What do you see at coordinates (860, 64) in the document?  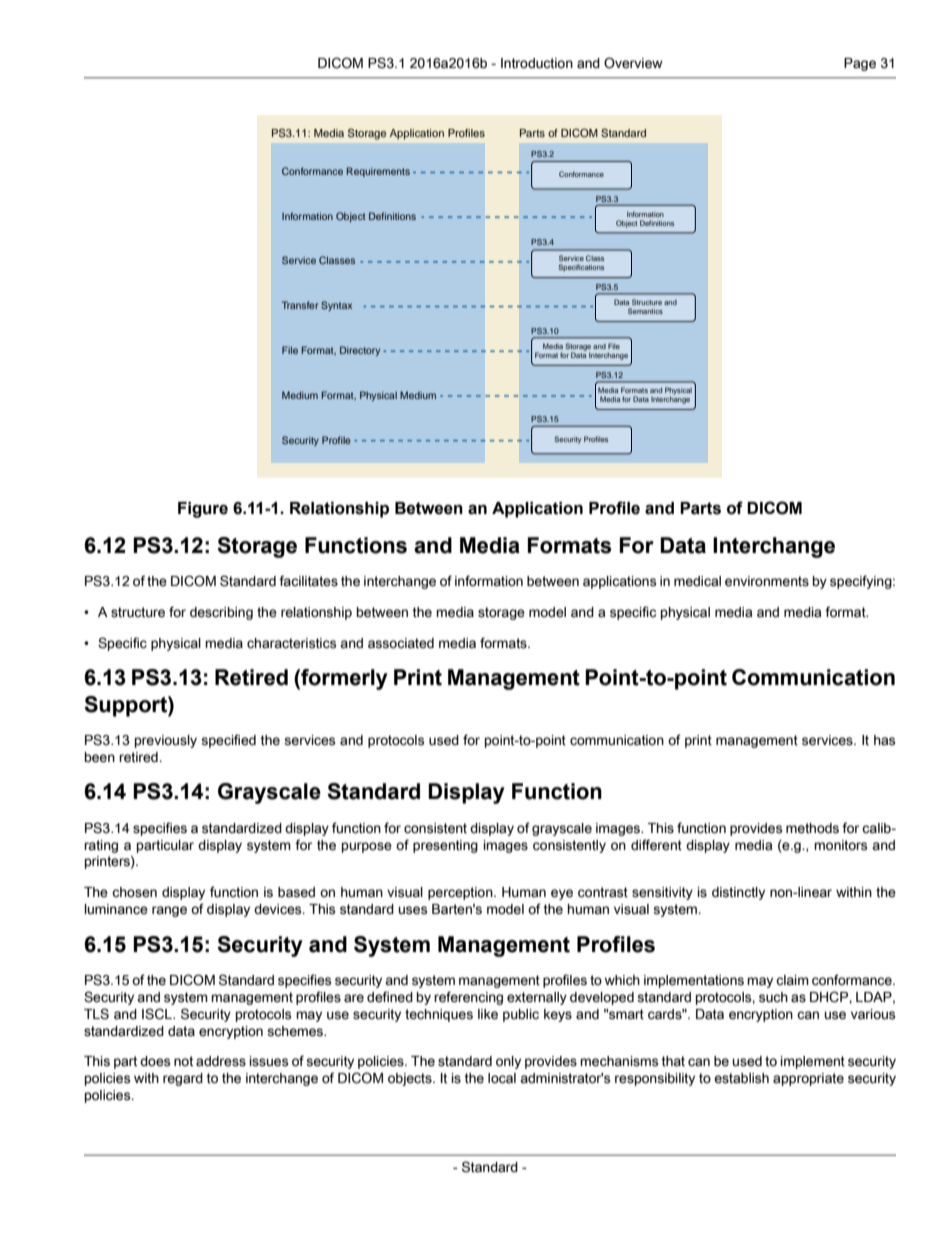 I see `Page` at bounding box center [860, 64].
